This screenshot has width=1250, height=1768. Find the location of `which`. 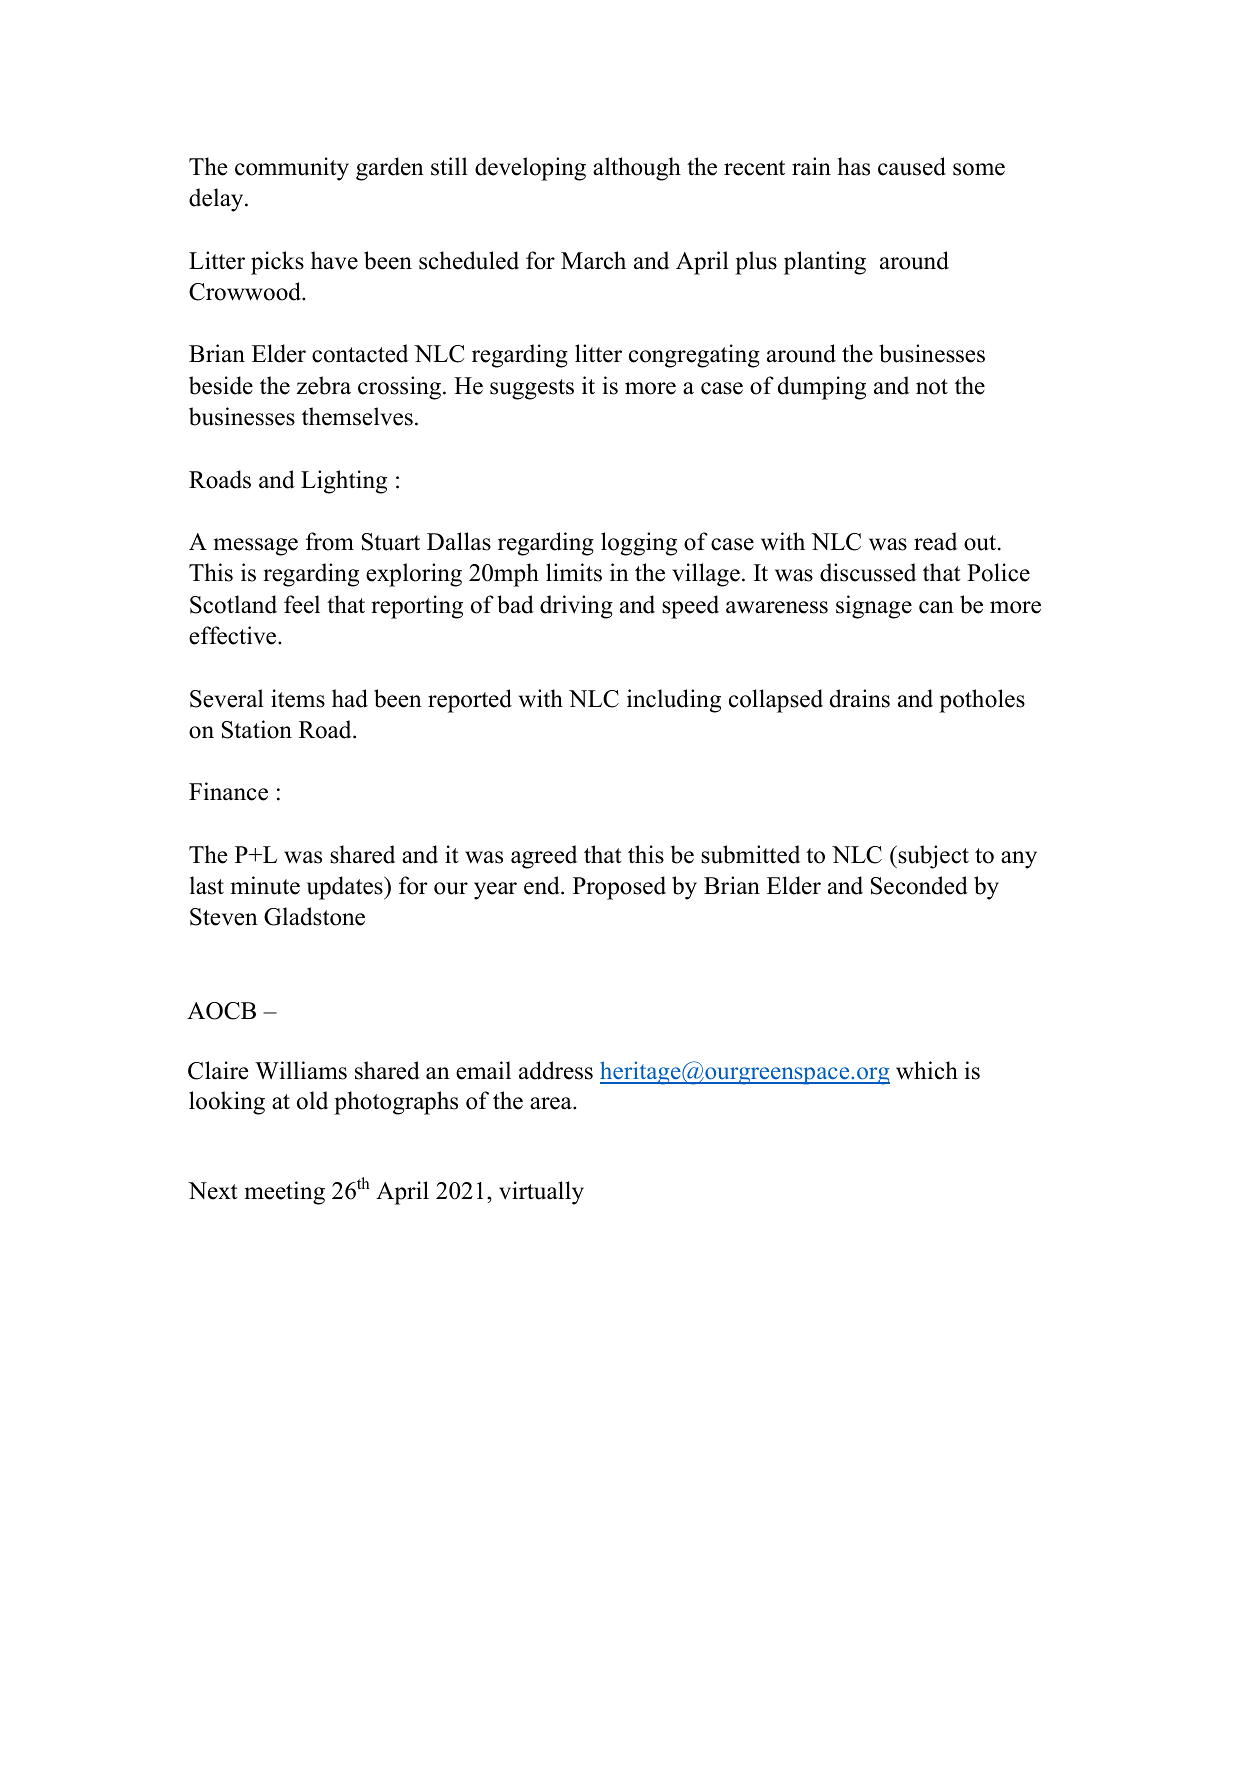

which is located at coordinates (927, 1070).
